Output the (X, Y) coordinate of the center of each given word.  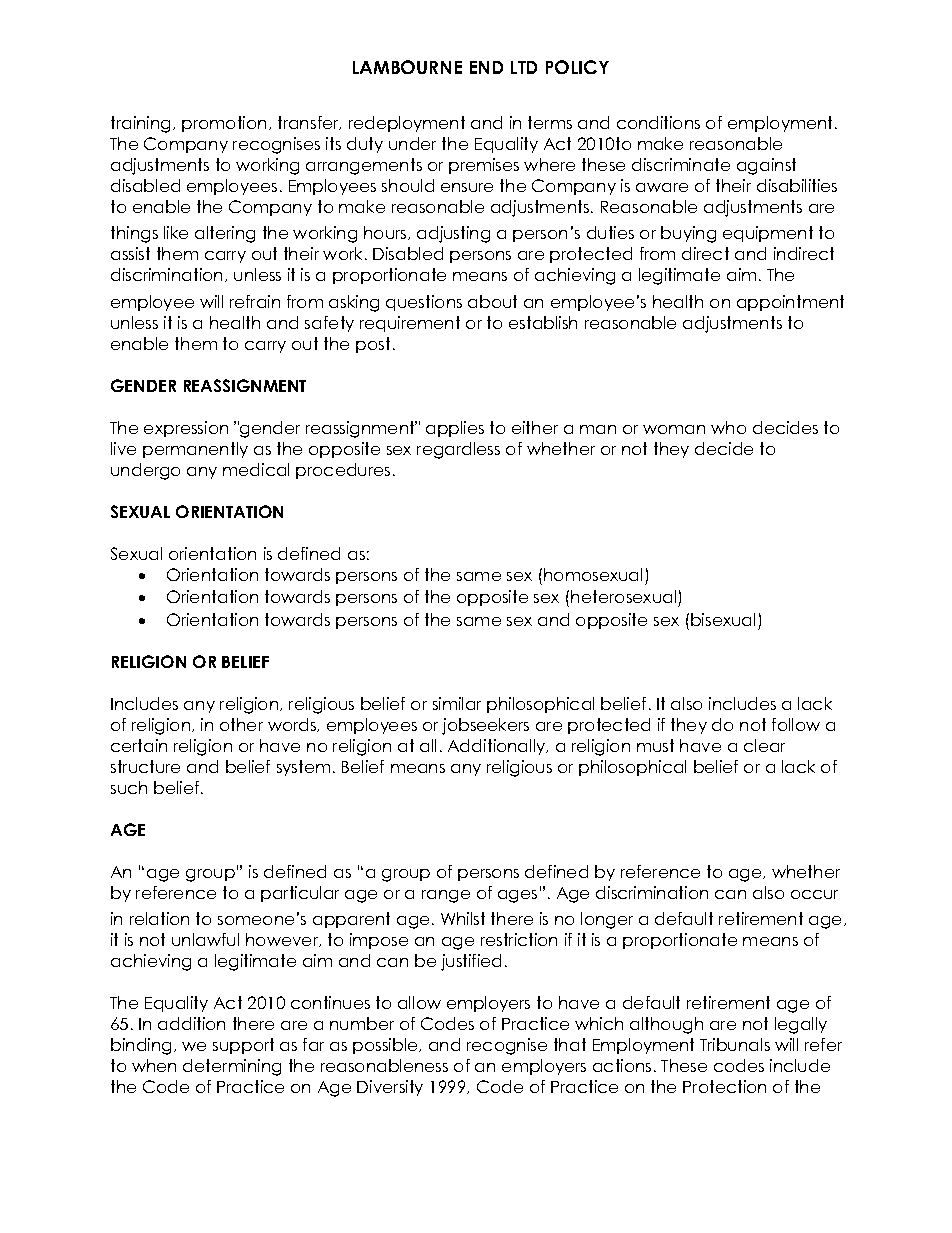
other (241, 724)
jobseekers (485, 726)
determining (232, 1067)
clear (764, 745)
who (728, 427)
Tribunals (735, 1044)
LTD (524, 67)
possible (386, 1046)
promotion (224, 124)
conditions (658, 122)
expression (186, 429)
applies (455, 429)
